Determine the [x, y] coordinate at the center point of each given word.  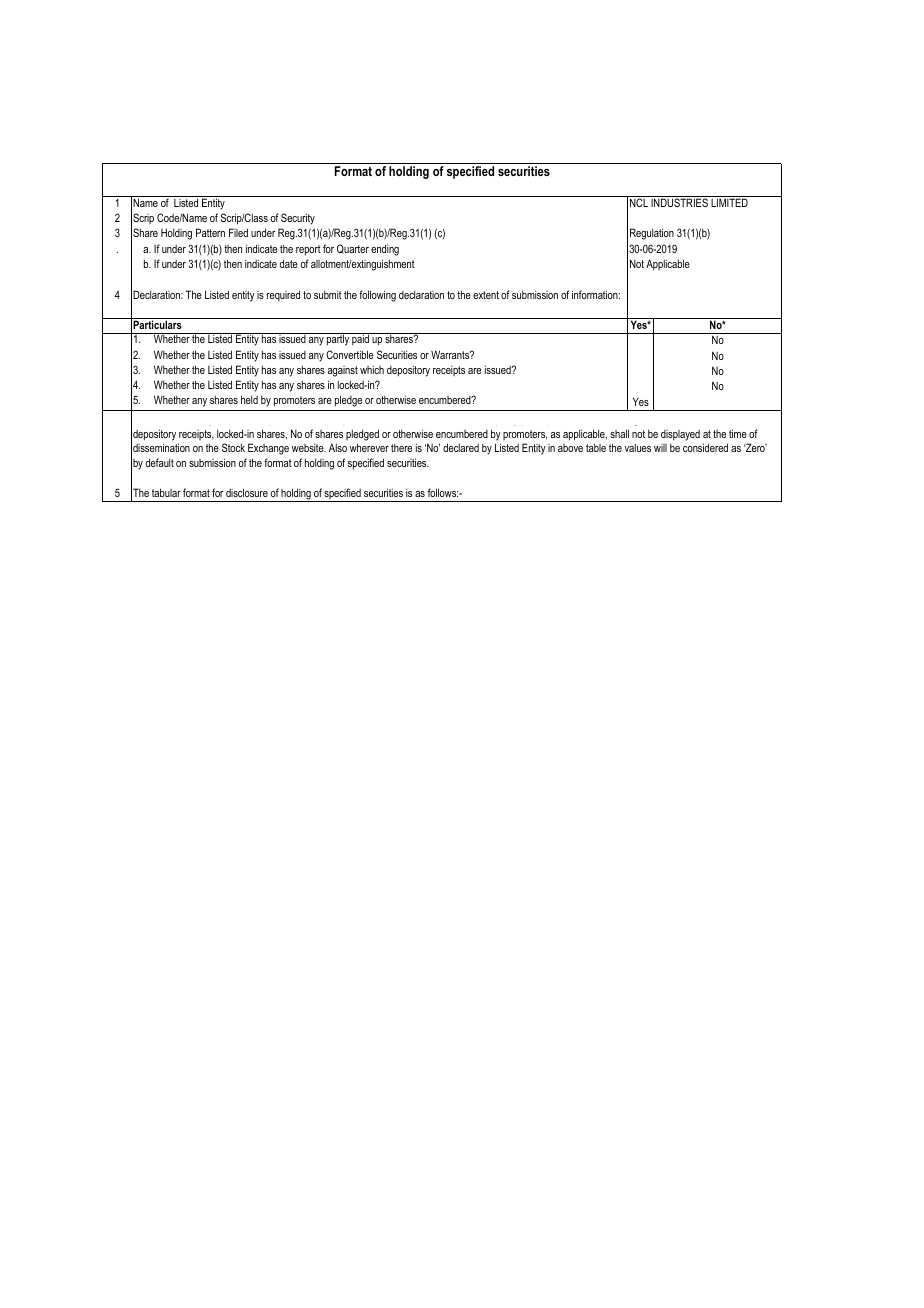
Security [298, 219]
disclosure [247, 492]
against [343, 371]
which [372, 369]
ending [385, 250]
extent [486, 295]
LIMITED [729, 202]
